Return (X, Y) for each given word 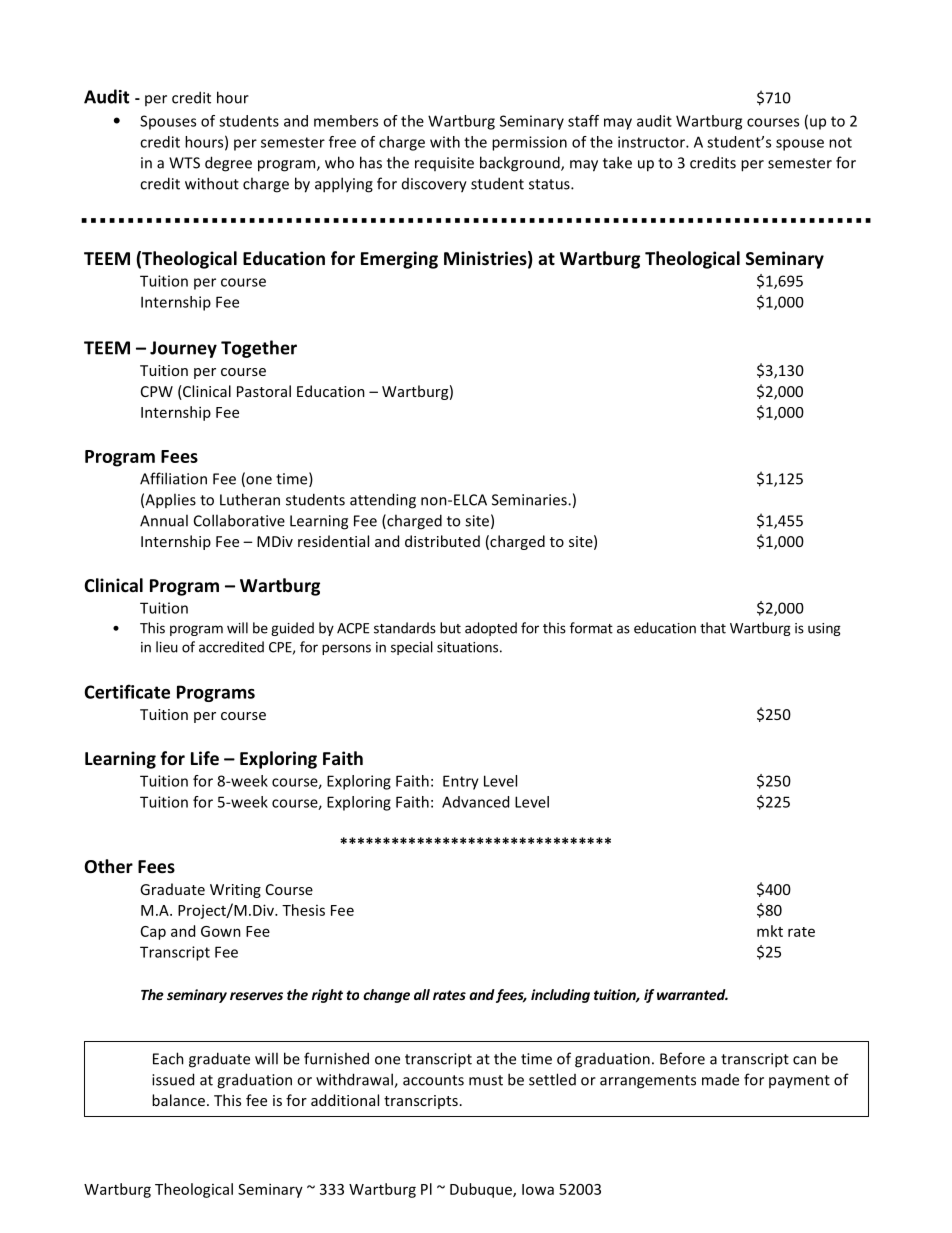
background (521, 164)
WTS (184, 163)
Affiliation (173, 478)
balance (178, 1100)
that (713, 628)
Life (205, 758)
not (840, 142)
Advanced (475, 802)
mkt (770, 931)
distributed (442, 541)
